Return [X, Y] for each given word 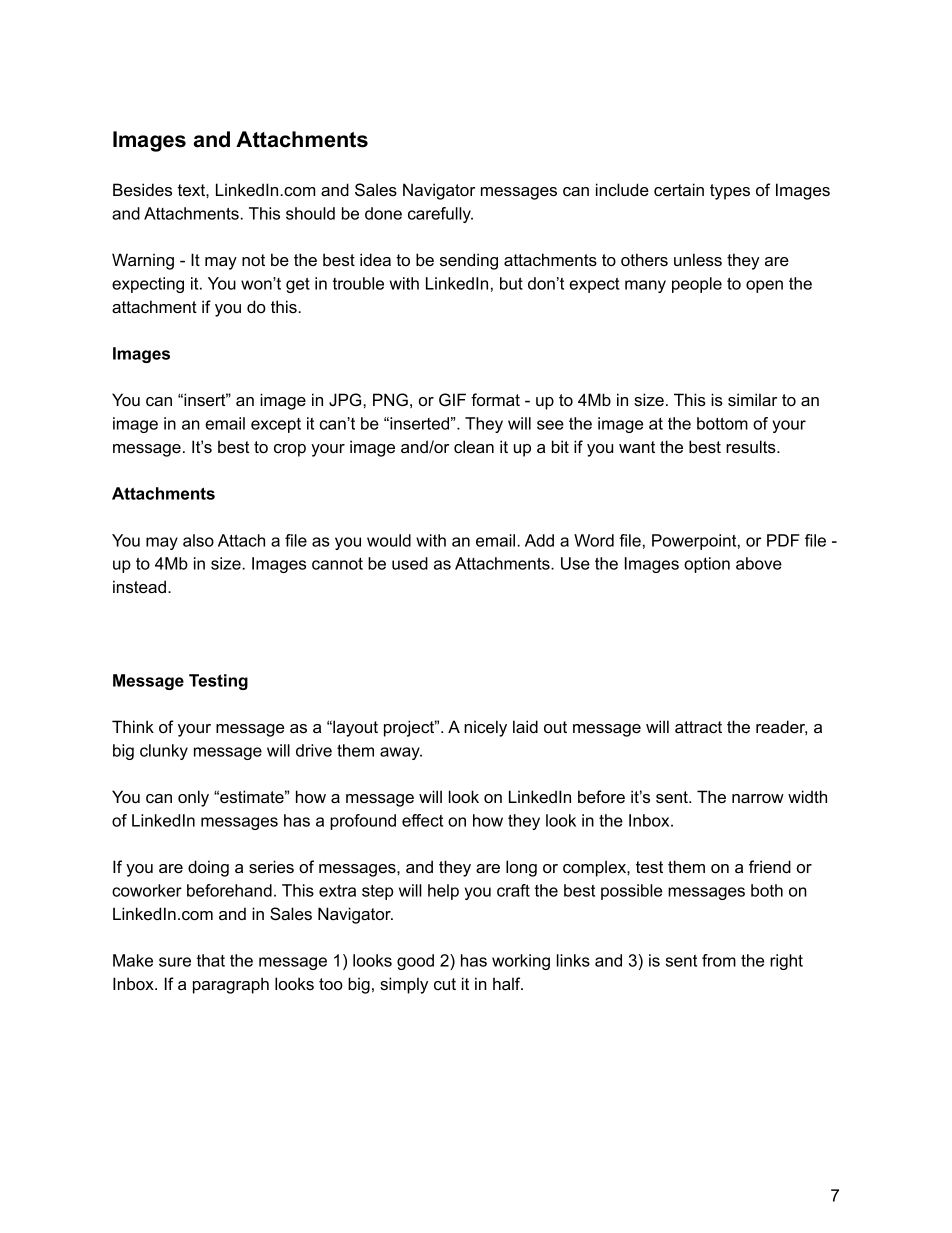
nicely [485, 728]
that [211, 960]
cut [445, 984]
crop [290, 450]
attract [698, 727]
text [192, 190]
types [730, 192]
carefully [440, 215]
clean [474, 446]
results [752, 446]
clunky [164, 752]
